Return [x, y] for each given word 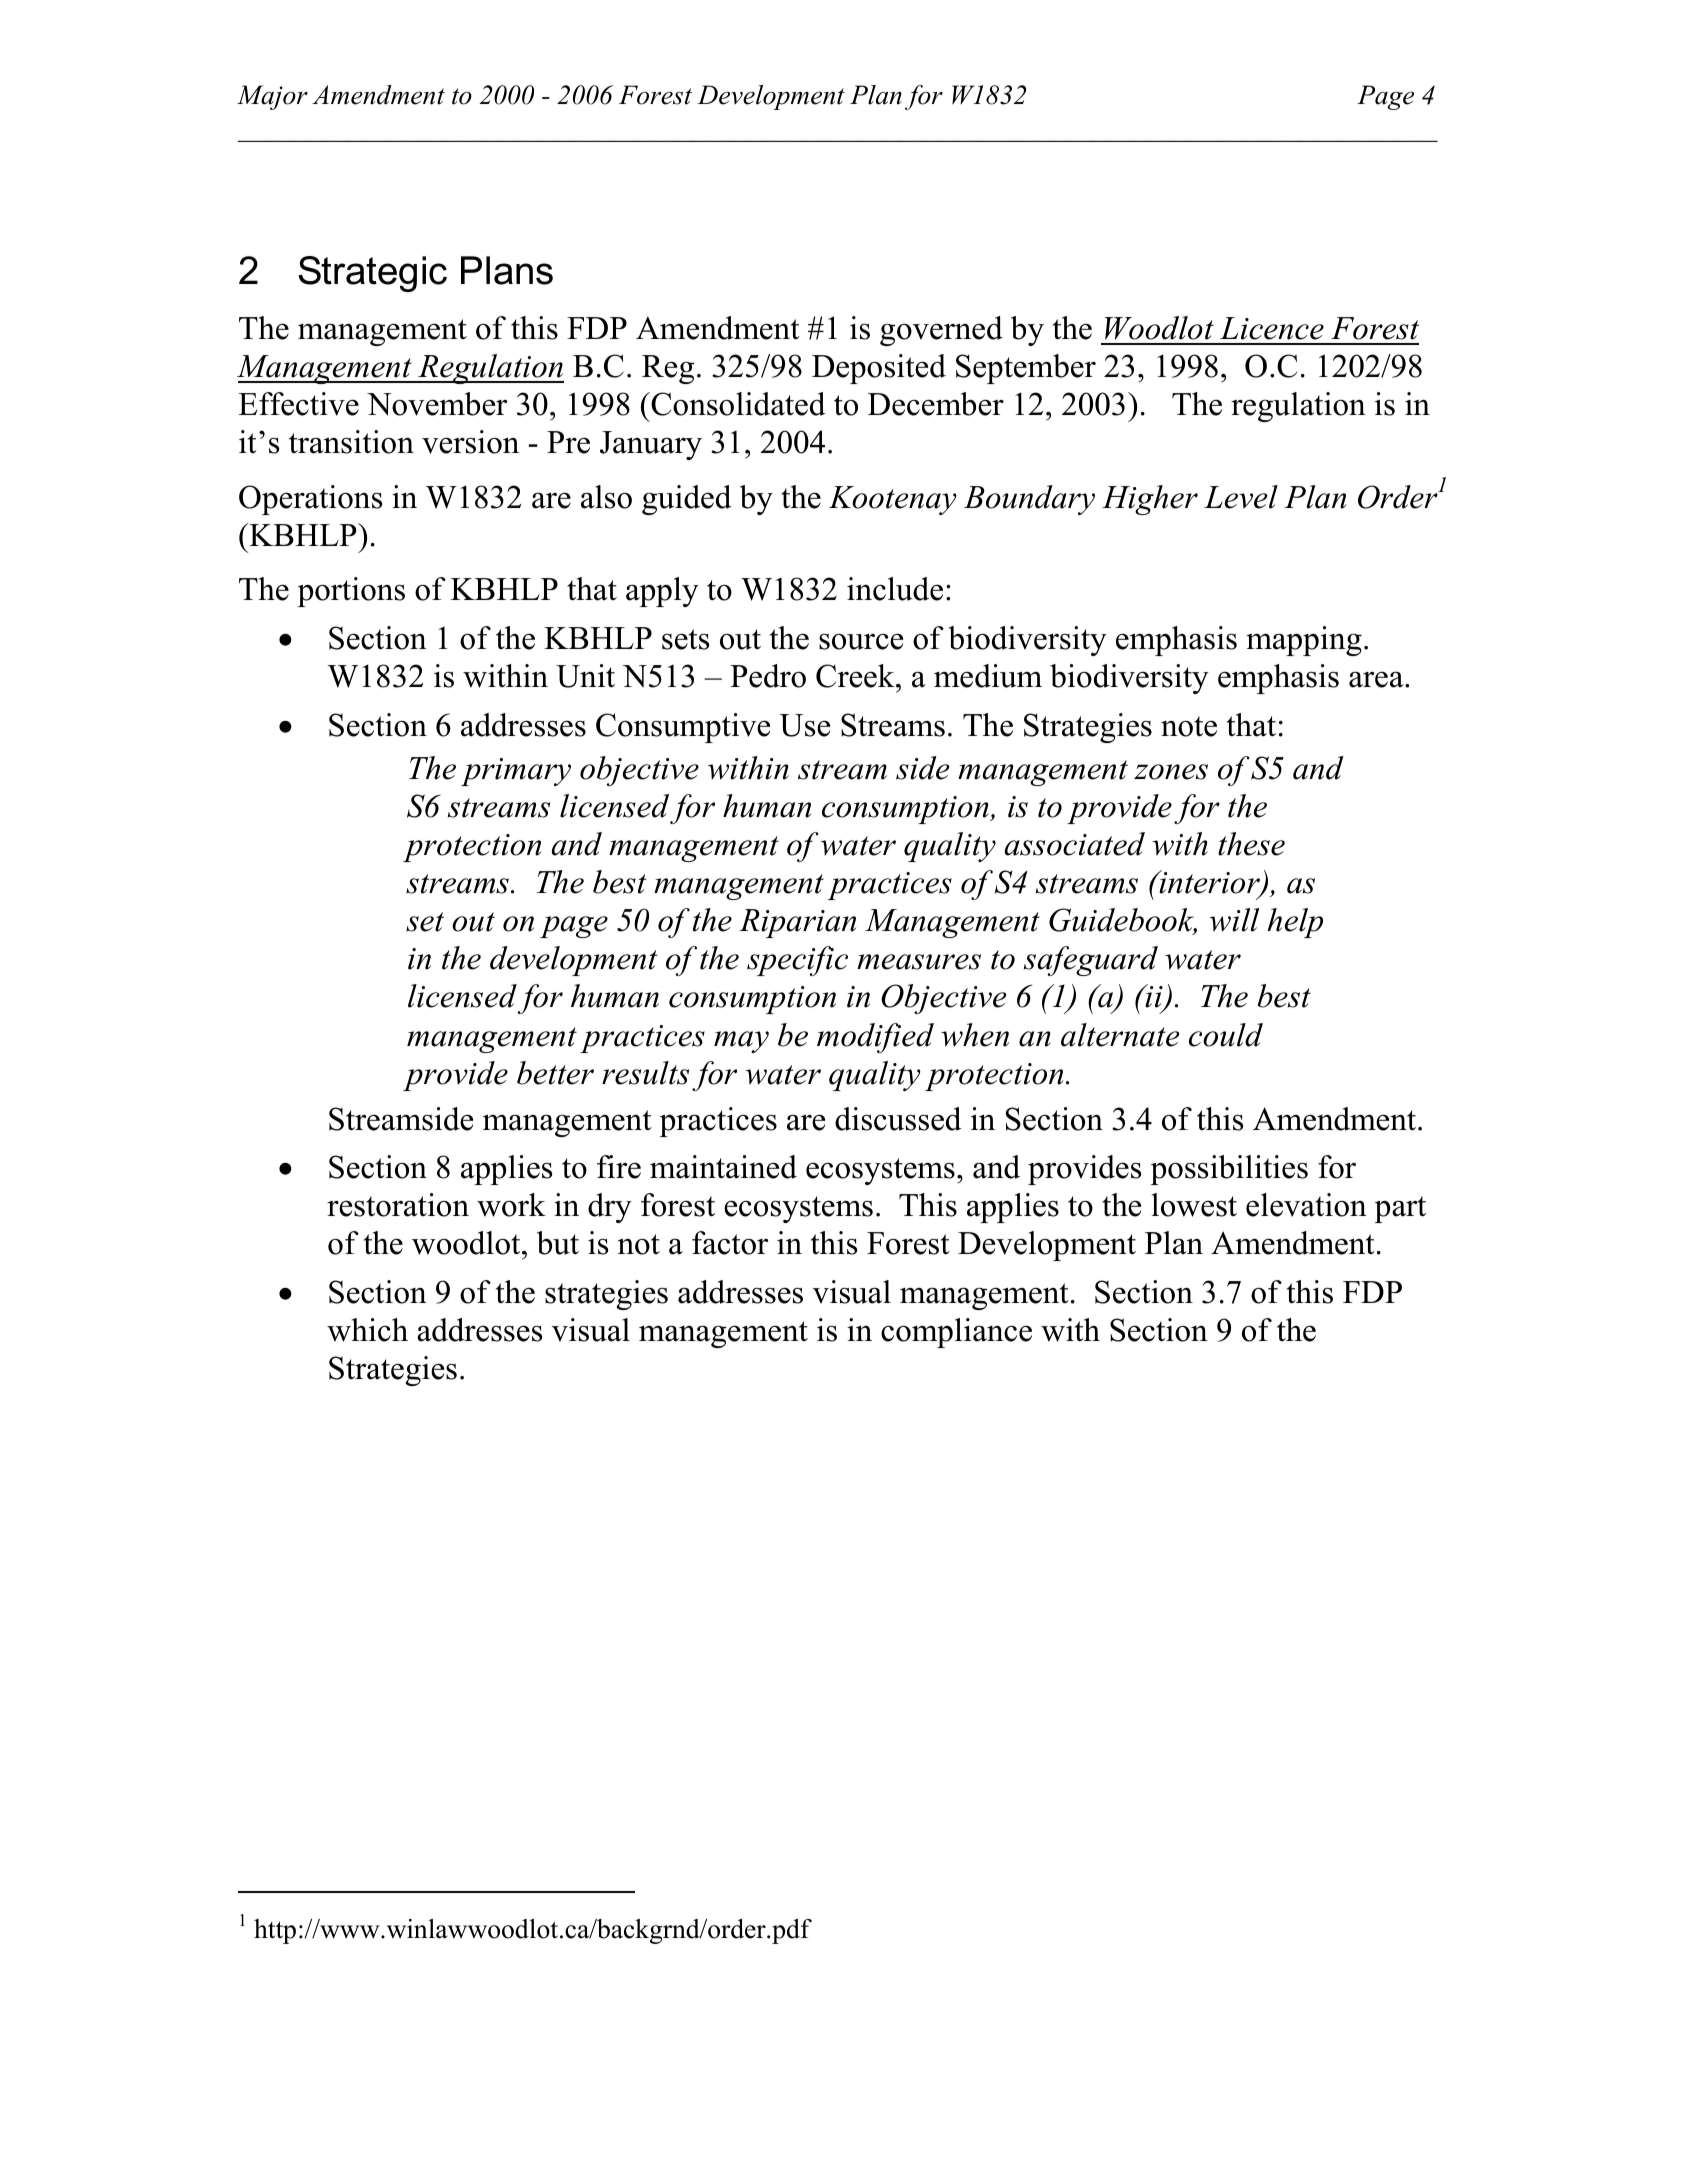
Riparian [797, 923]
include [895, 589]
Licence [1272, 328]
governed [941, 331]
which [367, 1330]
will [1234, 920]
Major [272, 97]
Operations [310, 500]
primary [516, 772]
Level [1241, 497]
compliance [956, 1333]
